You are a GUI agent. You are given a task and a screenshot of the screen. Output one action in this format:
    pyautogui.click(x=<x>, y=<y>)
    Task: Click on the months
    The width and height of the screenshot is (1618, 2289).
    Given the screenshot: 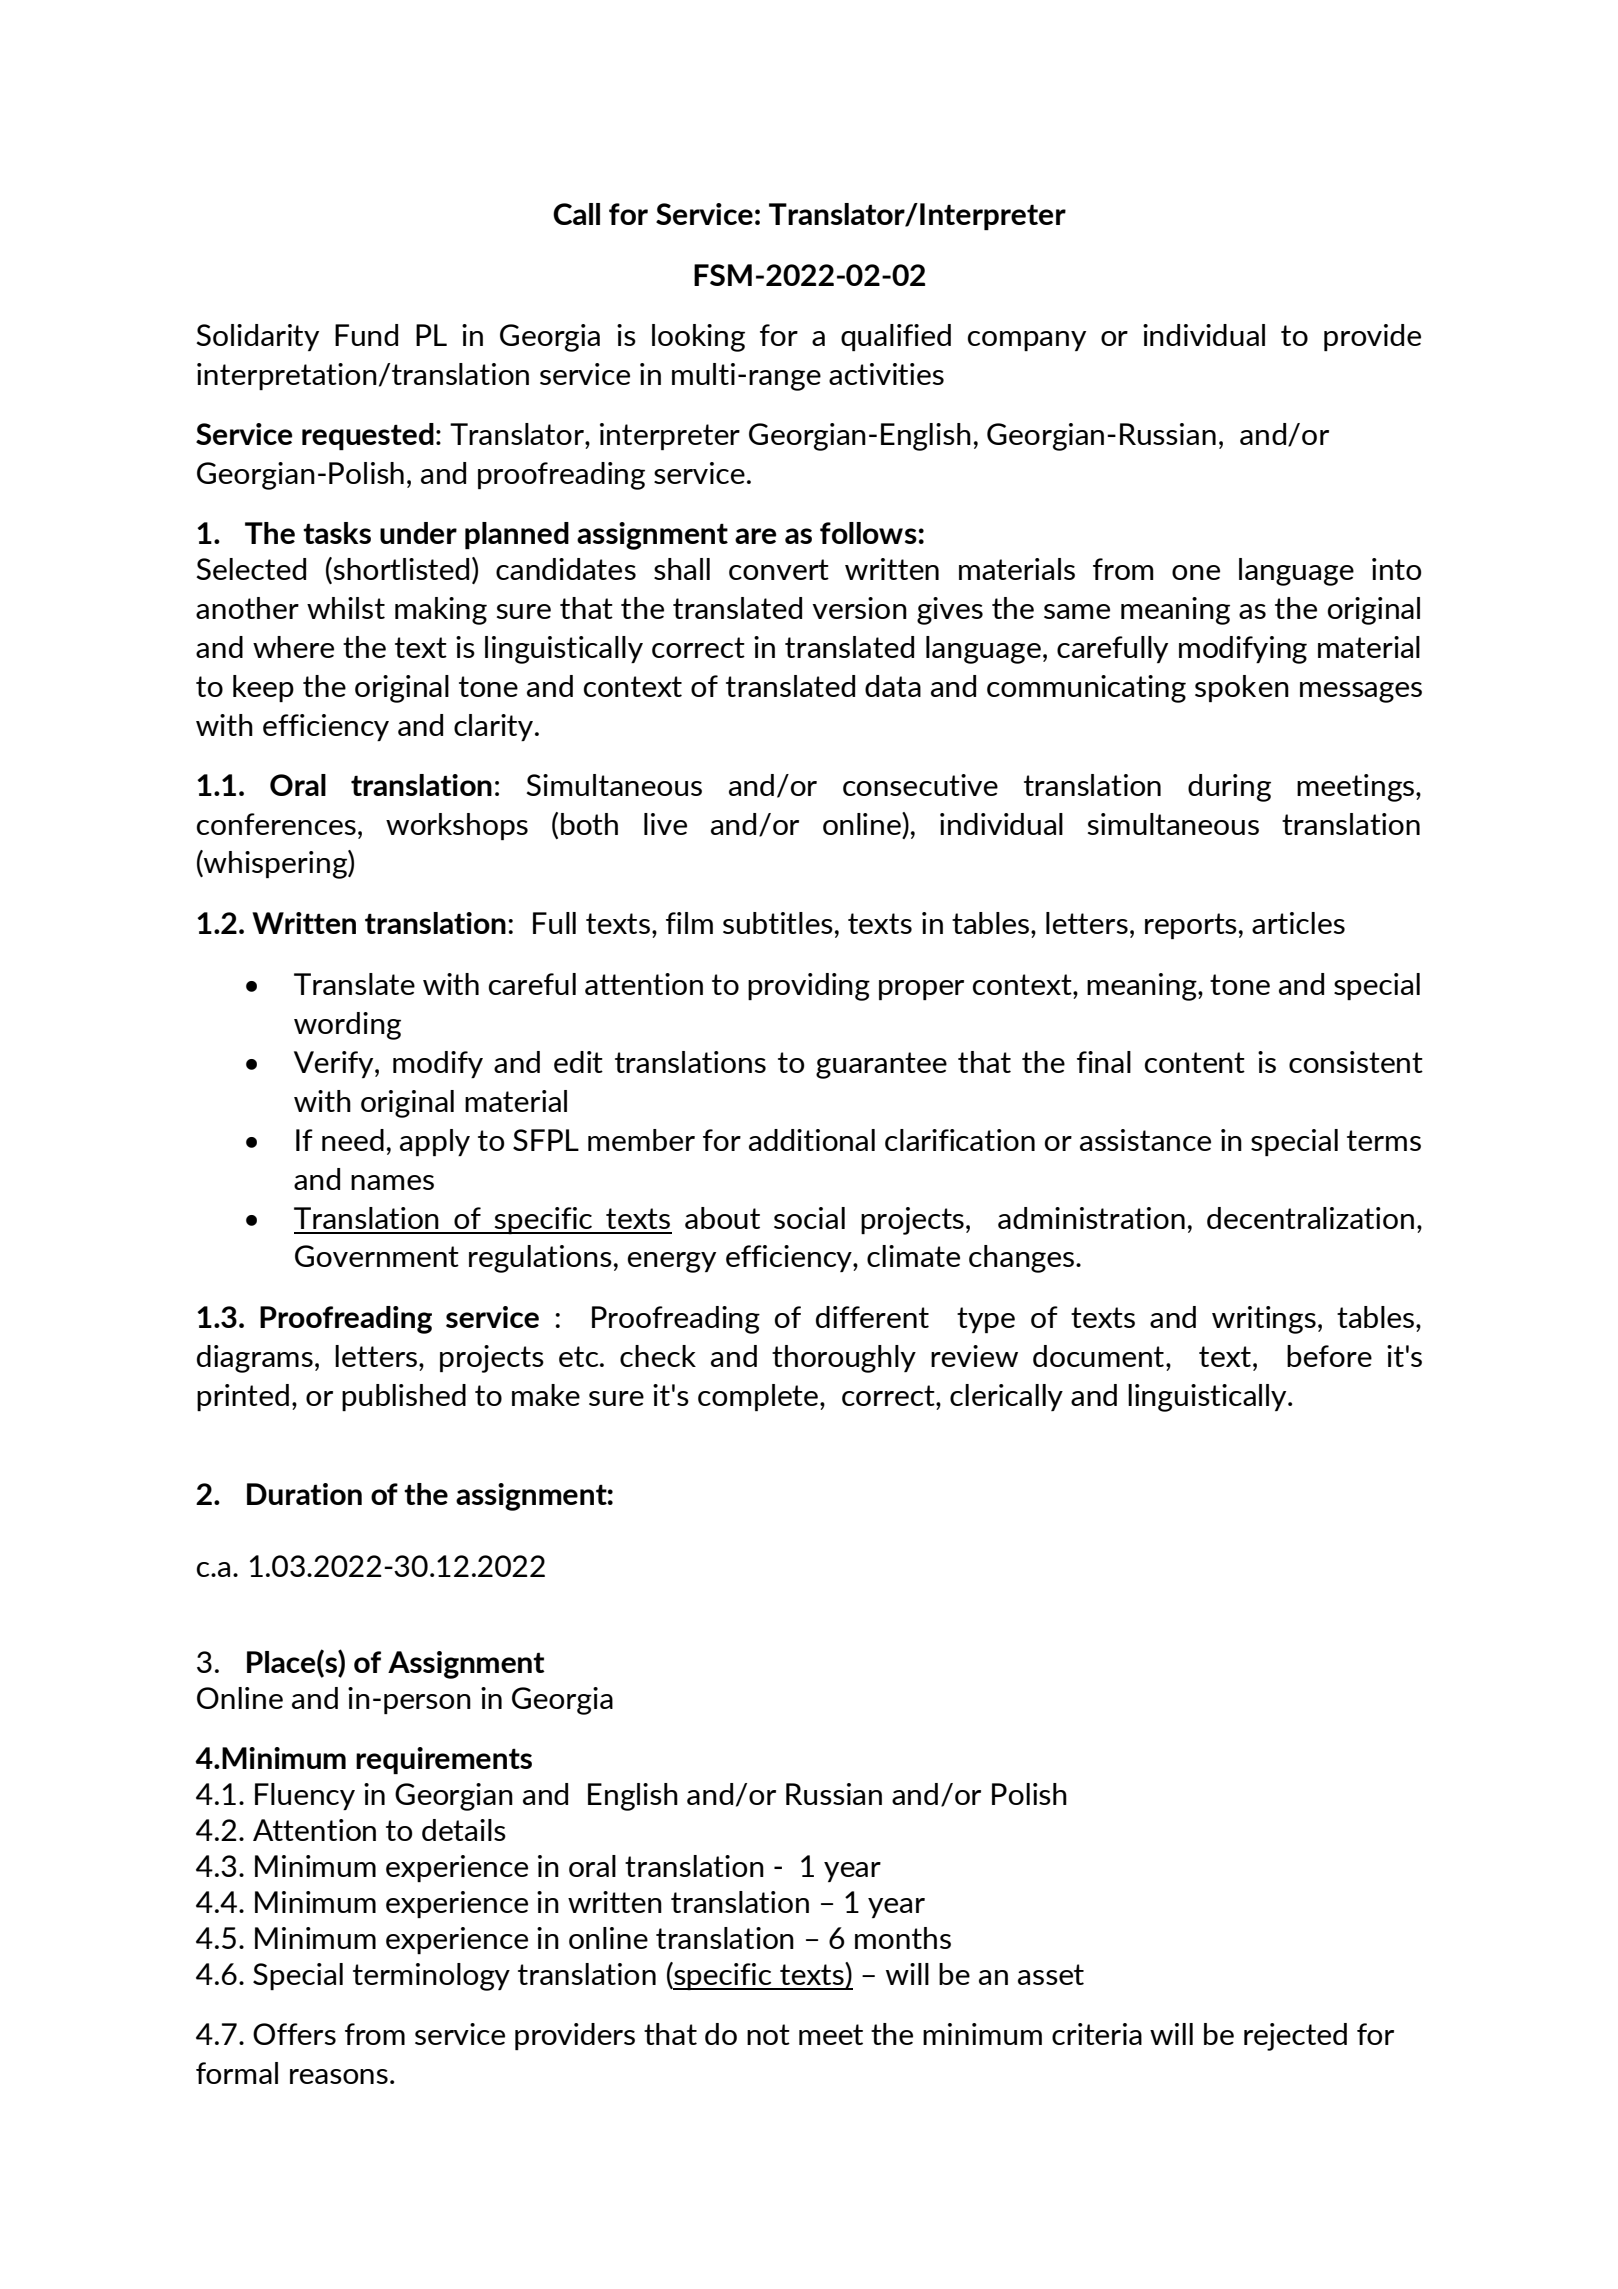 What is the action you would take?
    pyautogui.click(x=903, y=1938)
